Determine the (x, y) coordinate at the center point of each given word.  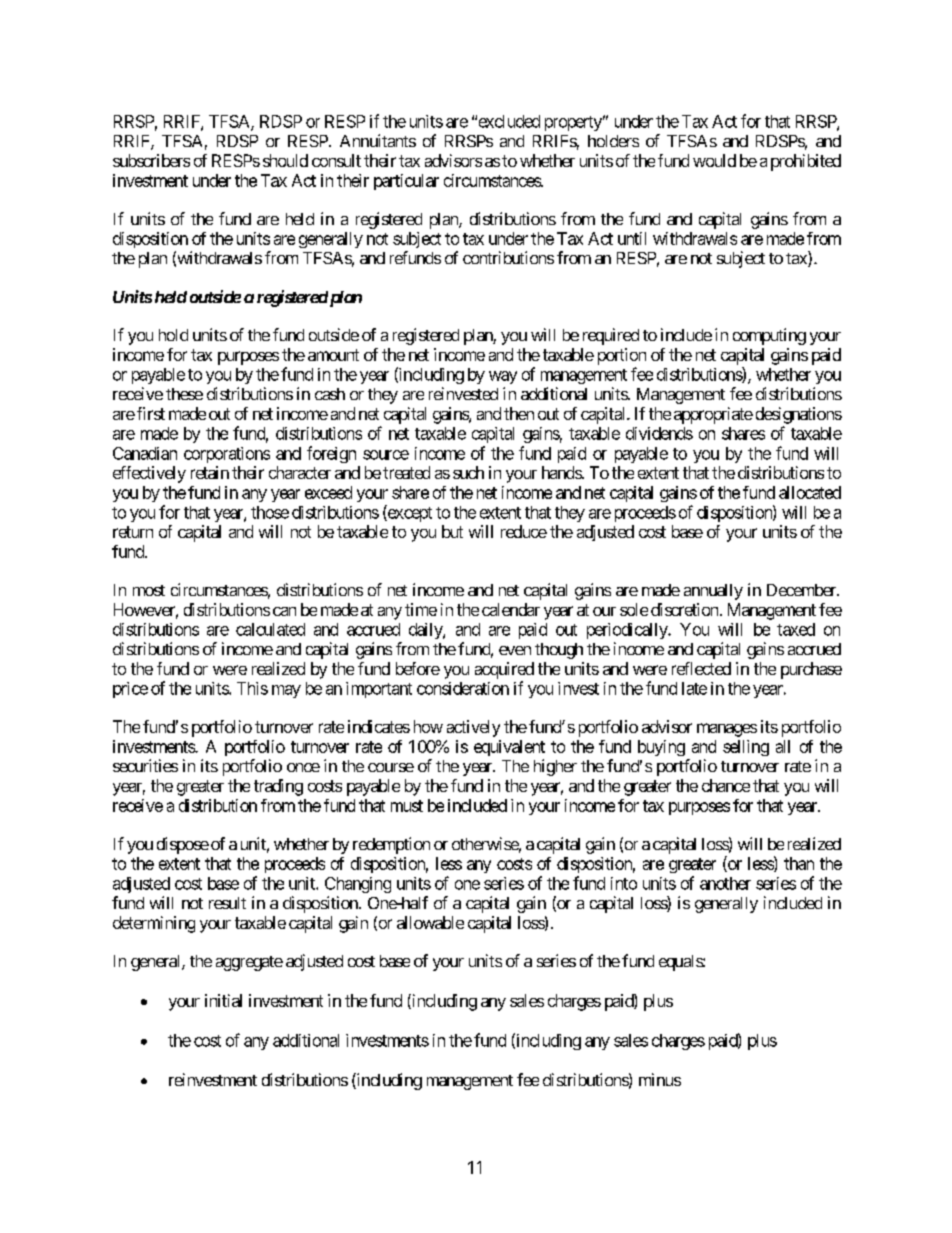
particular (406, 182)
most (149, 590)
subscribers (151, 160)
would (714, 160)
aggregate (249, 963)
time (421, 609)
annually (713, 592)
